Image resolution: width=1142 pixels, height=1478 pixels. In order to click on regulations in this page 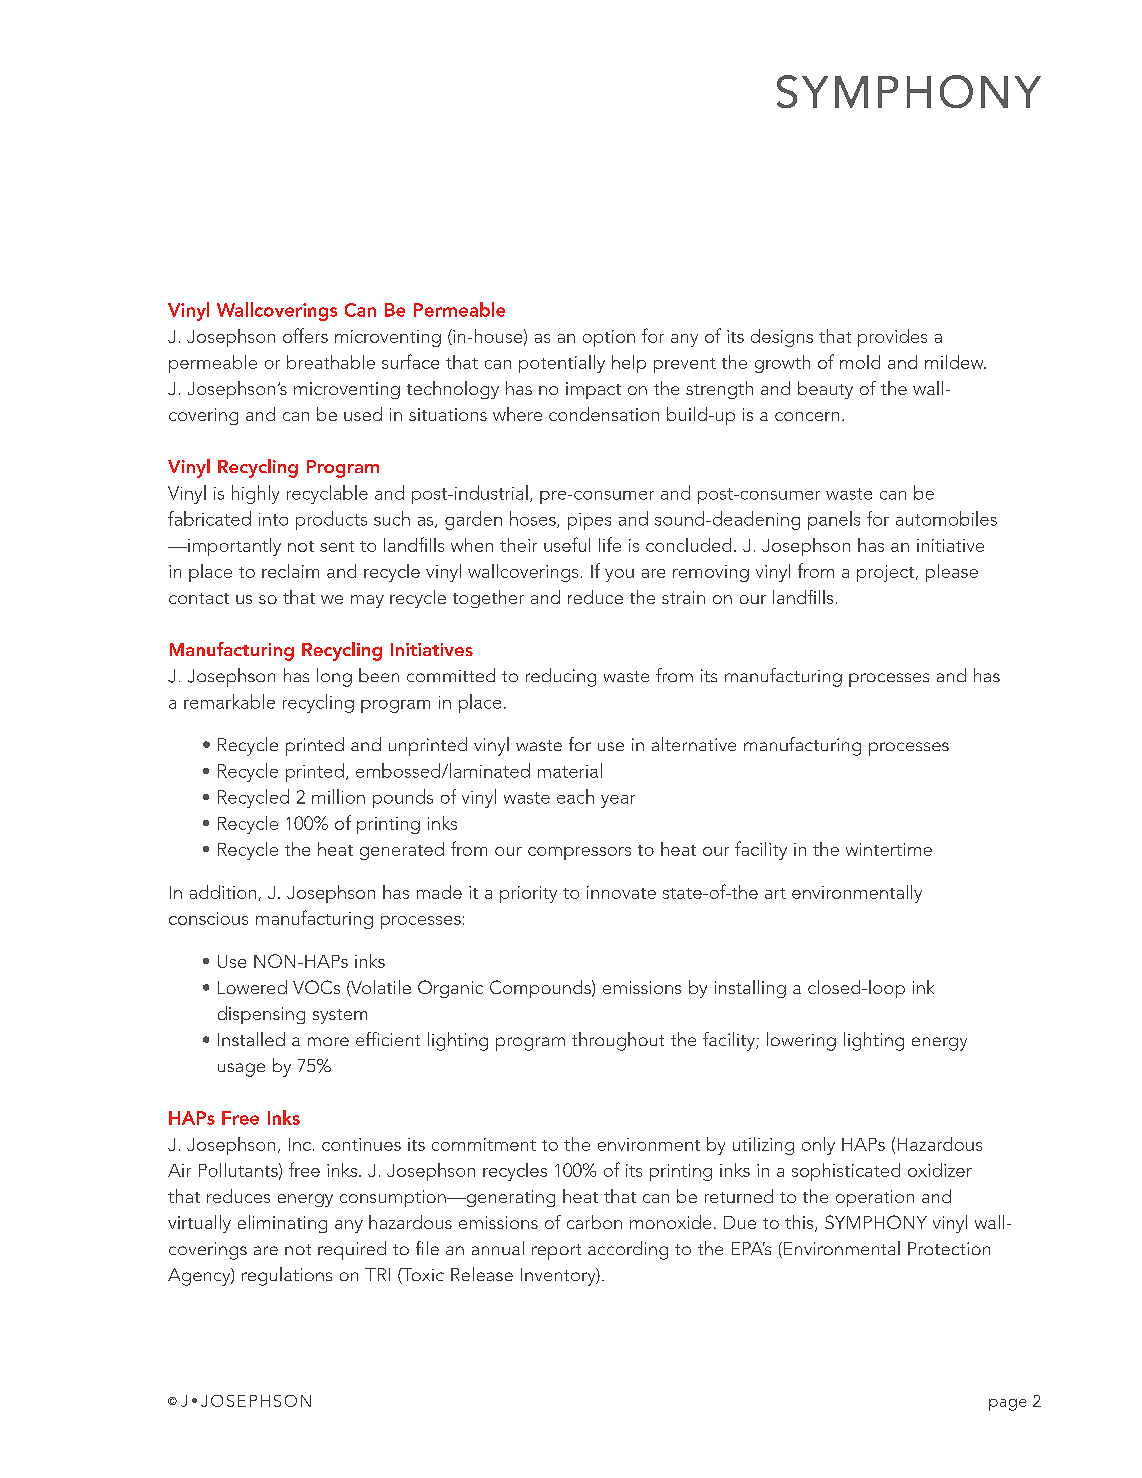, I will do `click(287, 1276)`.
